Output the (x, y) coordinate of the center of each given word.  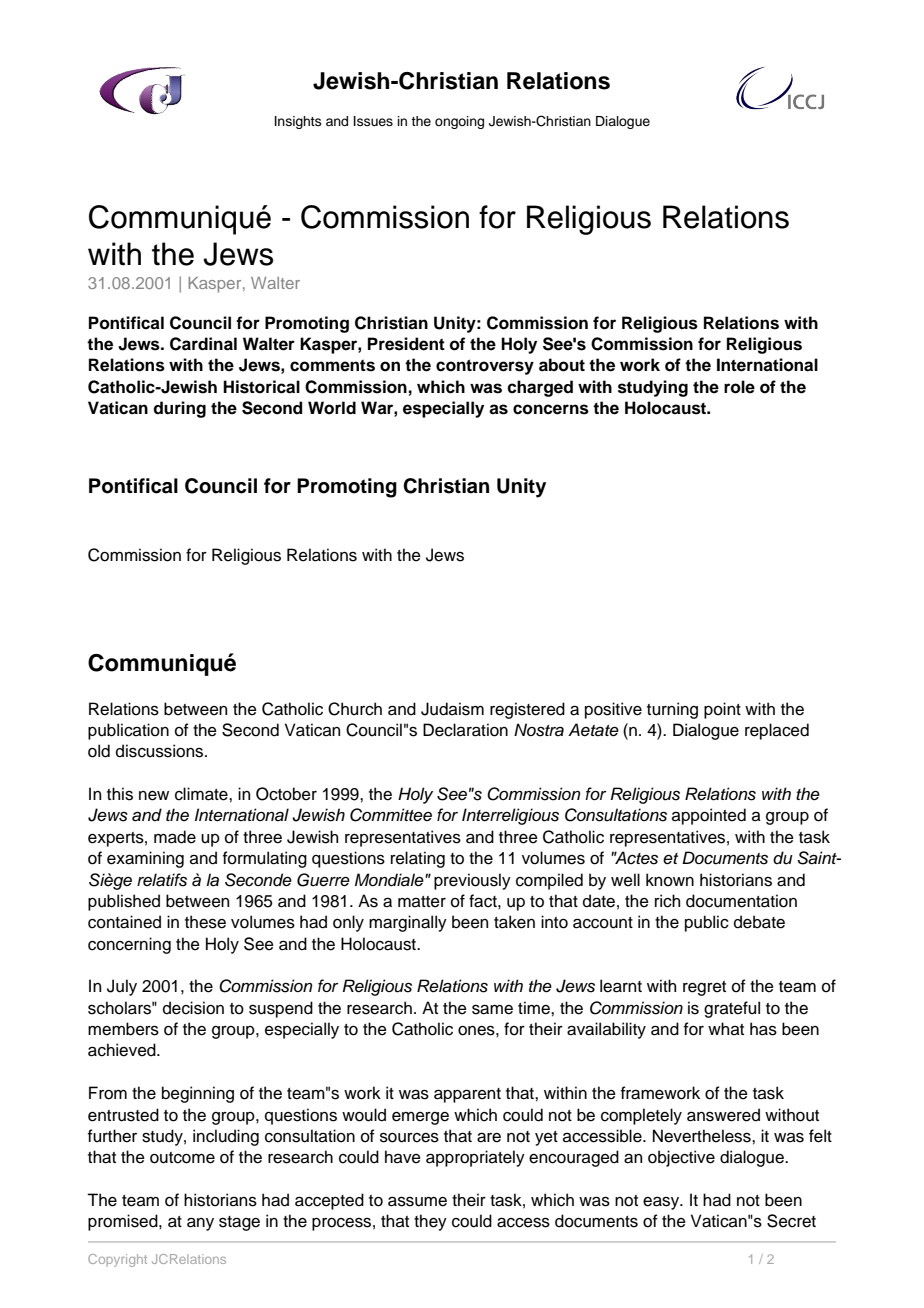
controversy (485, 367)
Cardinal (203, 344)
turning (672, 710)
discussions (161, 751)
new (154, 796)
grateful (732, 1009)
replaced (777, 731)
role (739, 387)
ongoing (459, 122)
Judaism (452, 709)
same (492, 1009)
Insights (298, 122)
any (200, 1224)
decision (193, 1008)
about (562, 365)
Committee (391, 815)
